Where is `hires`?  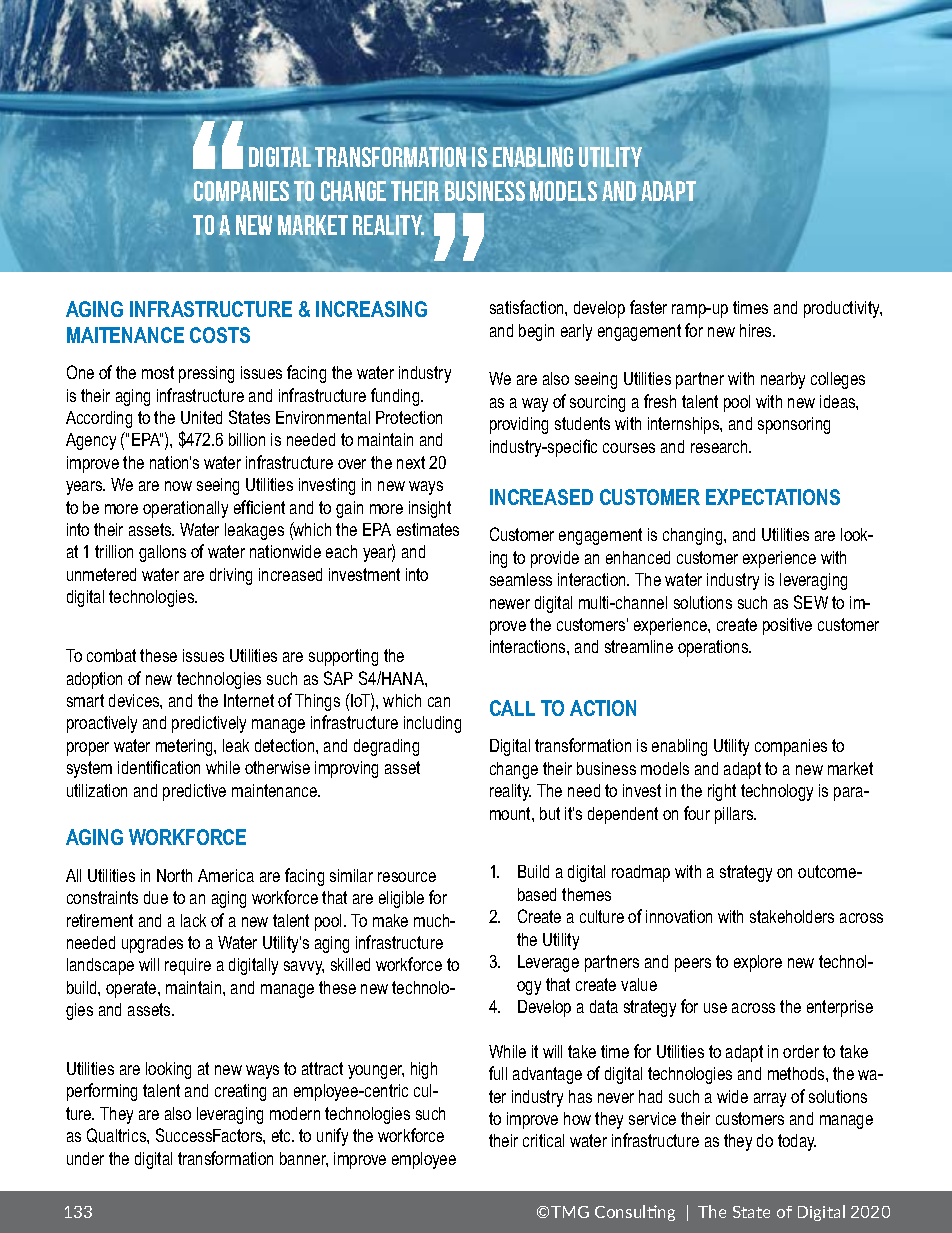
hires is located at coordinates (757, 330).
